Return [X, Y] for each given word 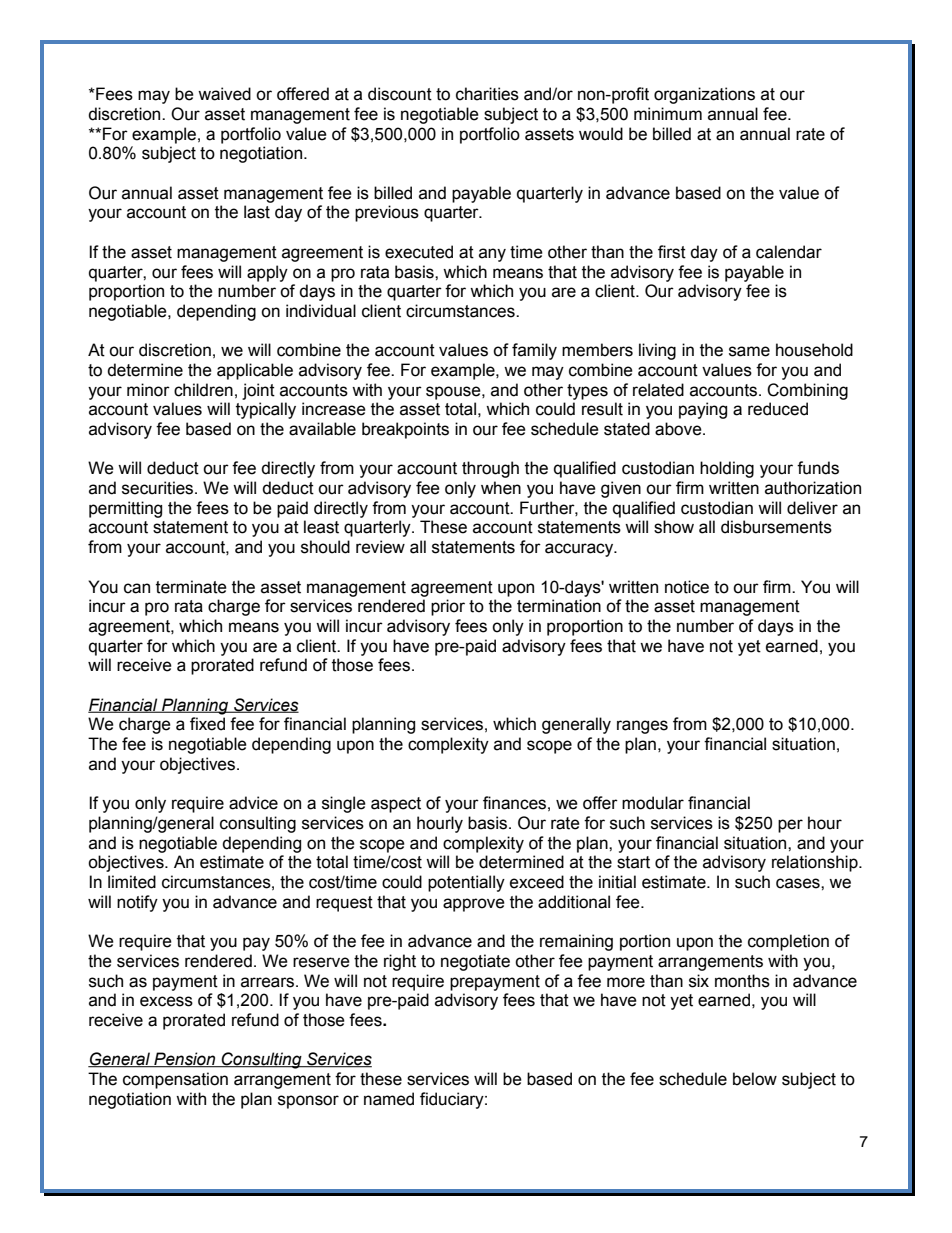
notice [687, 587]
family [534, 351]
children [203, 390]
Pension [185, 1060]
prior [448, 607]
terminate [191, 587]
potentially [466, 883]
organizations [704, 95]
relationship [816, 863]
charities [487, 94]
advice [253, 803]
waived [224, 94]
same [749, 351]
